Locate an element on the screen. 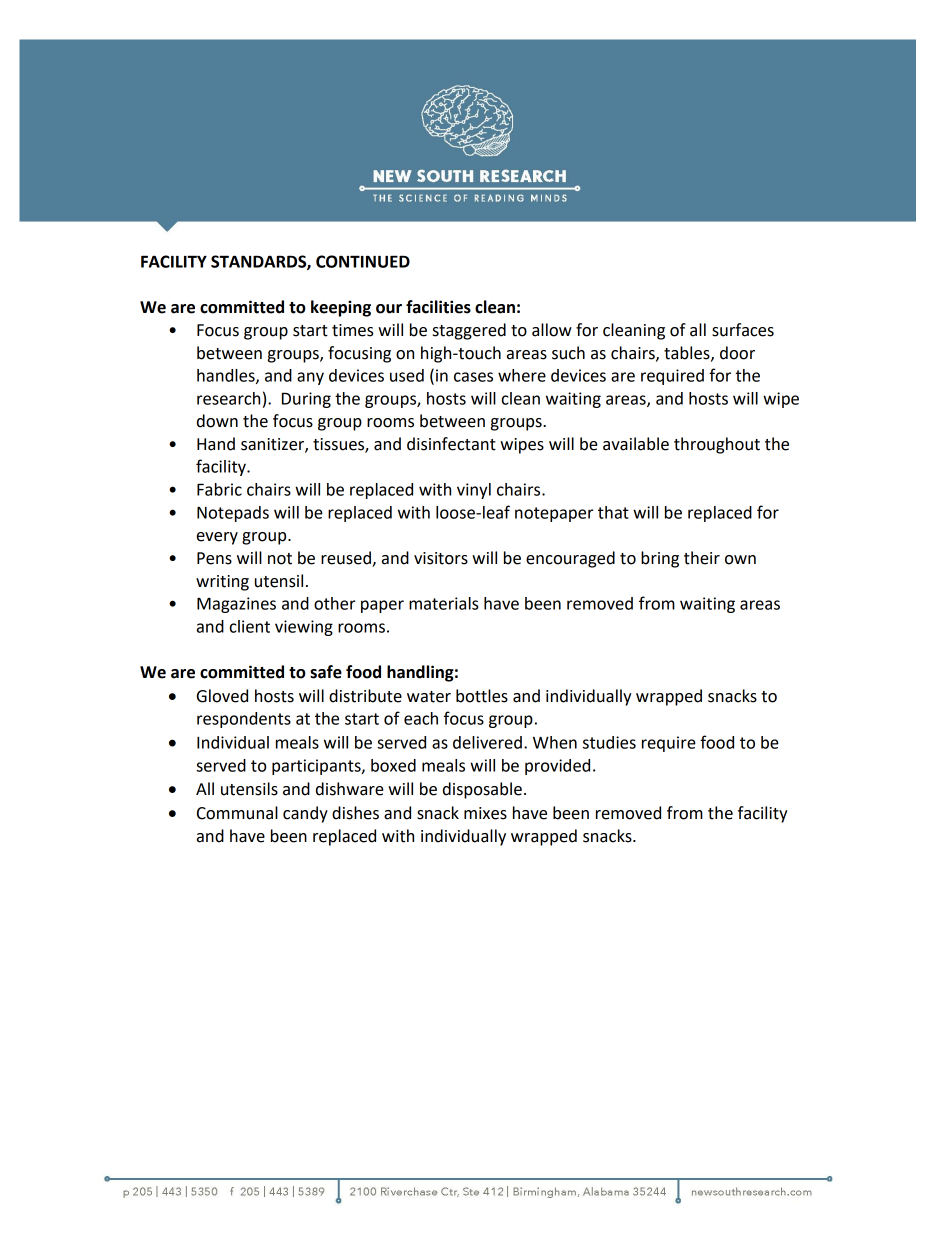 The image size is (952, 1233). their is located at coordinates (702, 558).
